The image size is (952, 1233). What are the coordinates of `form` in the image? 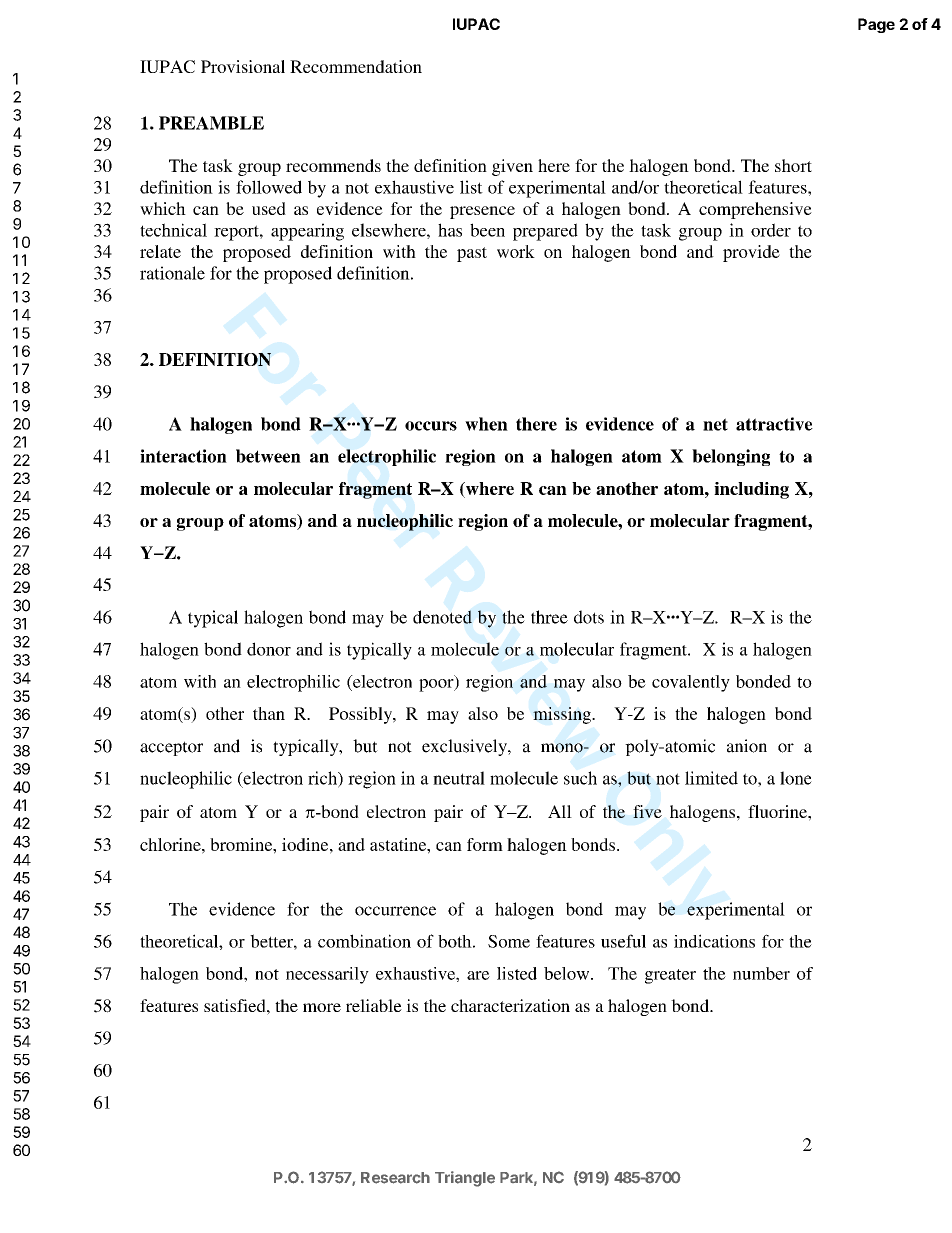 It's located at (485, 844).
